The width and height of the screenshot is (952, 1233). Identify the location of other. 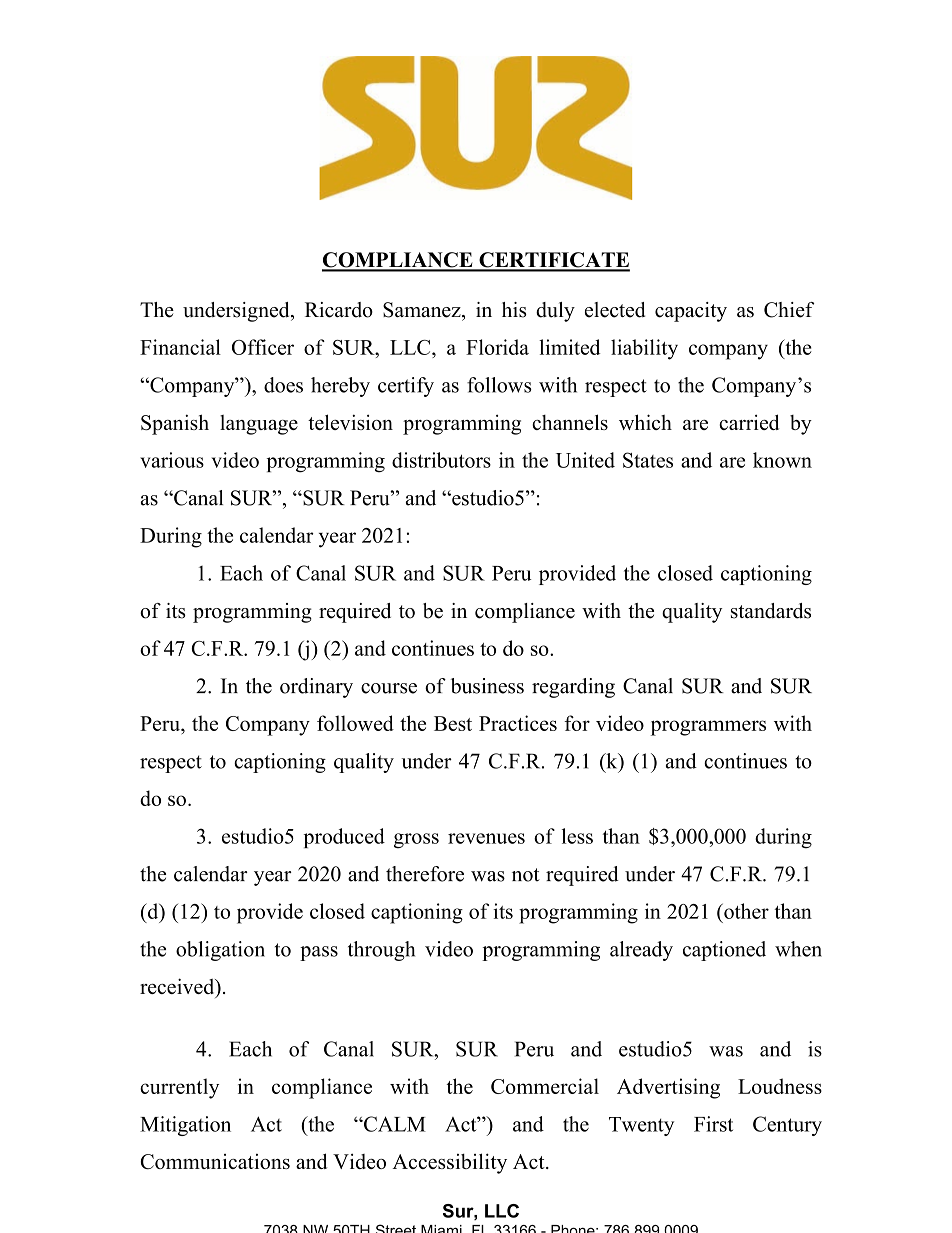
(745, 911).
